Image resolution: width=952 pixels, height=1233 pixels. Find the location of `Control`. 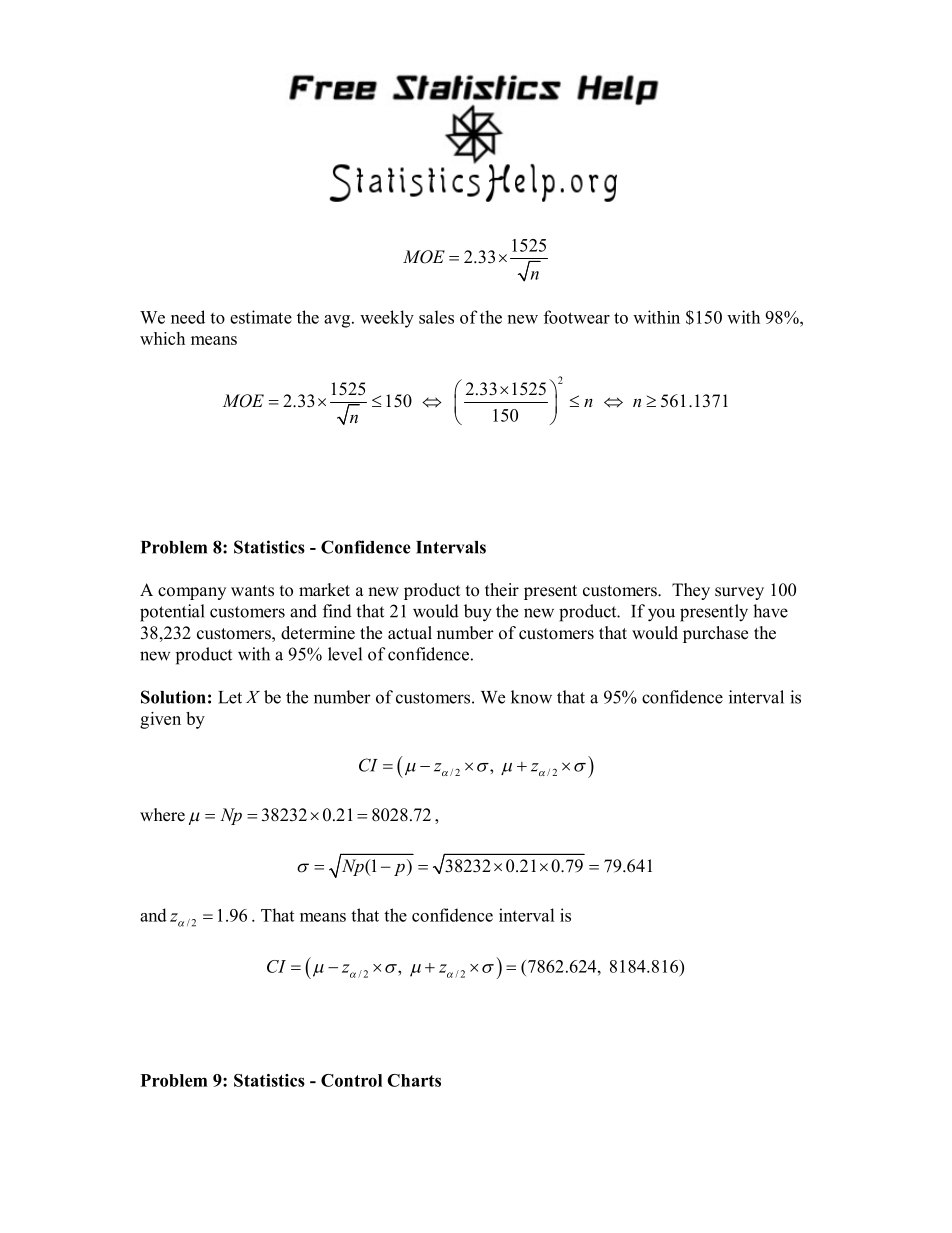

Control is located at coordinates (351, 1080).
